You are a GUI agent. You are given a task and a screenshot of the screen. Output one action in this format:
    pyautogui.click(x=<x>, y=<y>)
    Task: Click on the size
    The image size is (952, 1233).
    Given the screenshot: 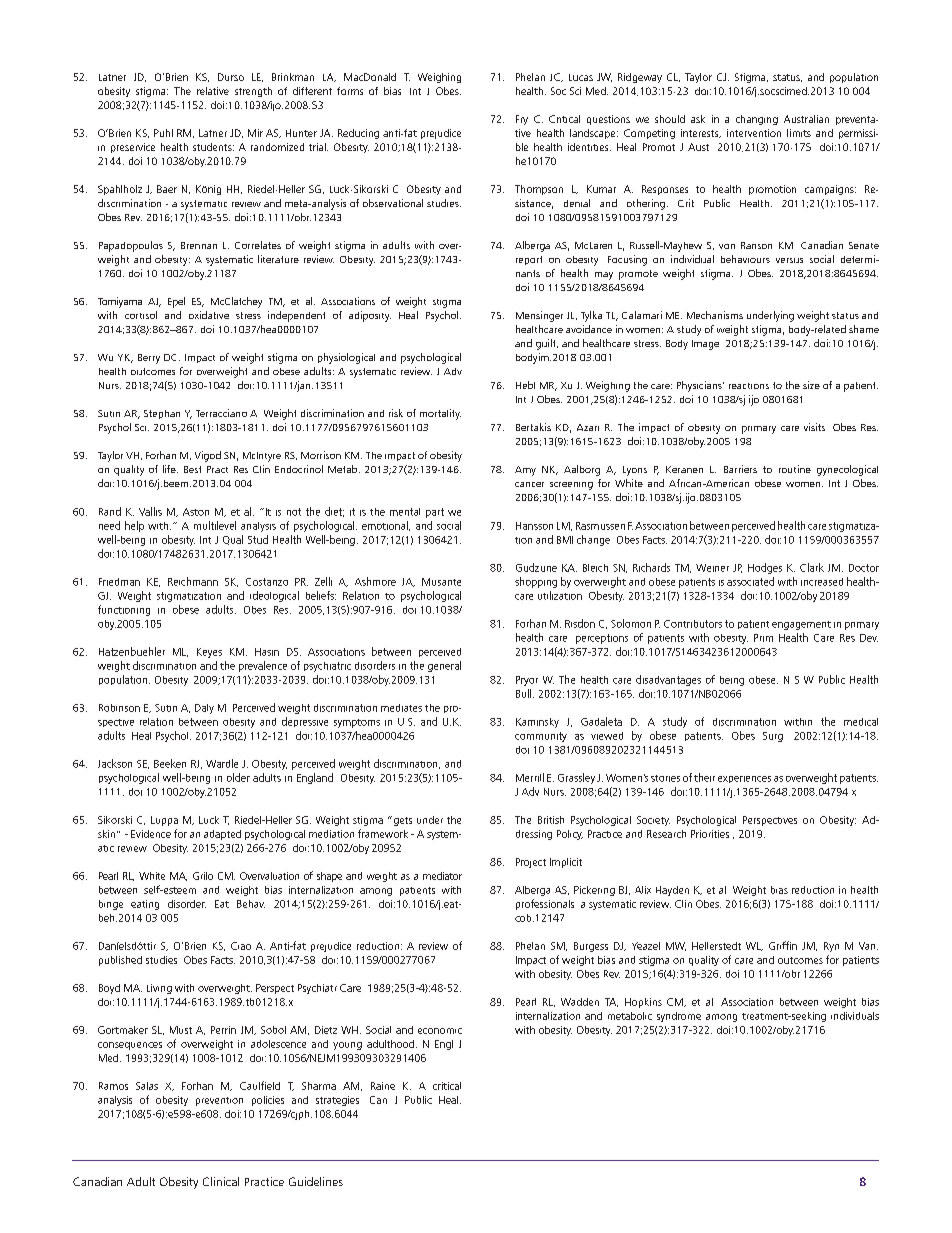 What is the action you would take?
    pyautogui.click(x=811, y=385)
